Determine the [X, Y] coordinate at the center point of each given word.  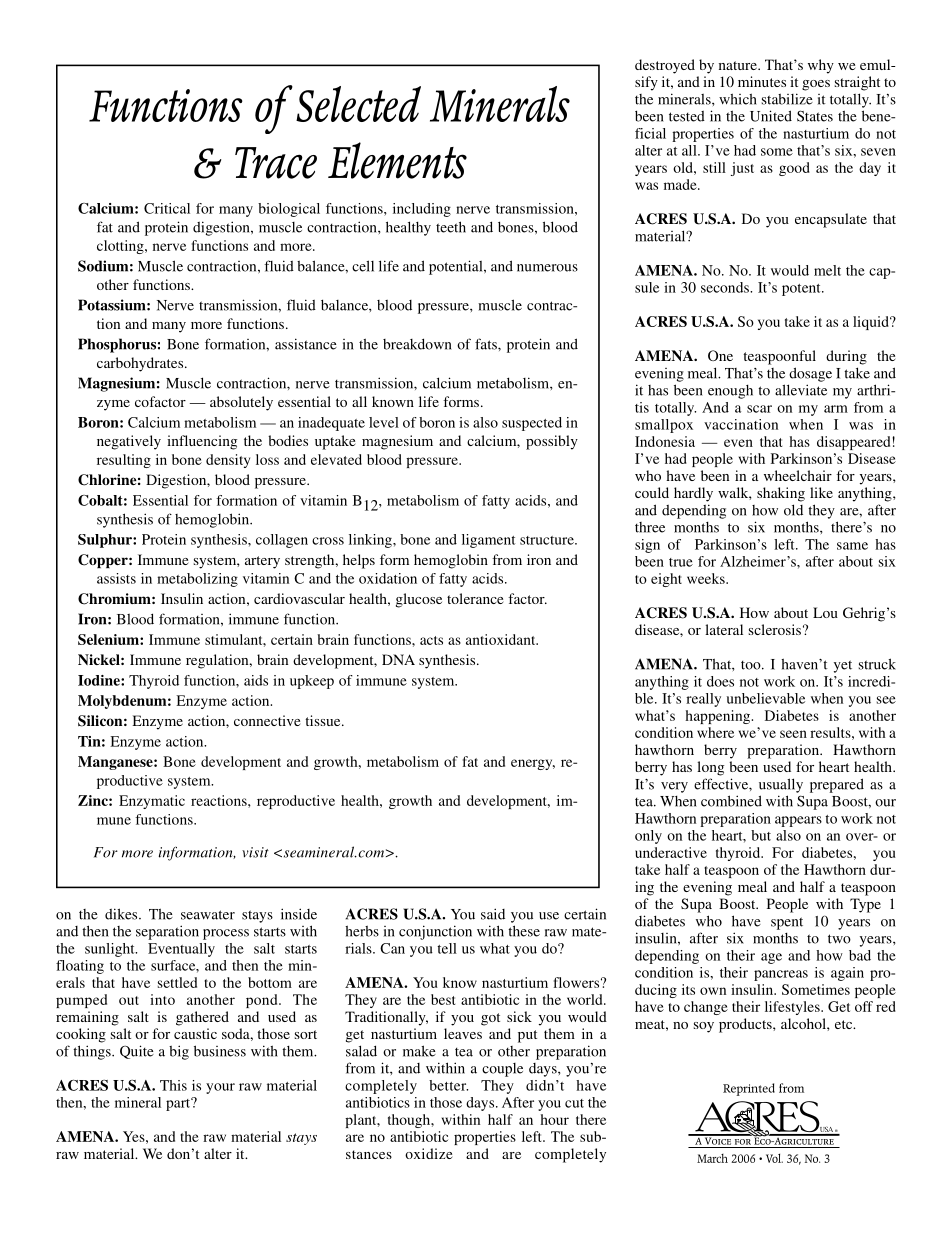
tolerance [475, 598]
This [173, 1085]
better [448, 1085]
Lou [825, 612]
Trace [276, 163]
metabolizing [197, 580]
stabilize [787, 99]
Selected [358, 104]
